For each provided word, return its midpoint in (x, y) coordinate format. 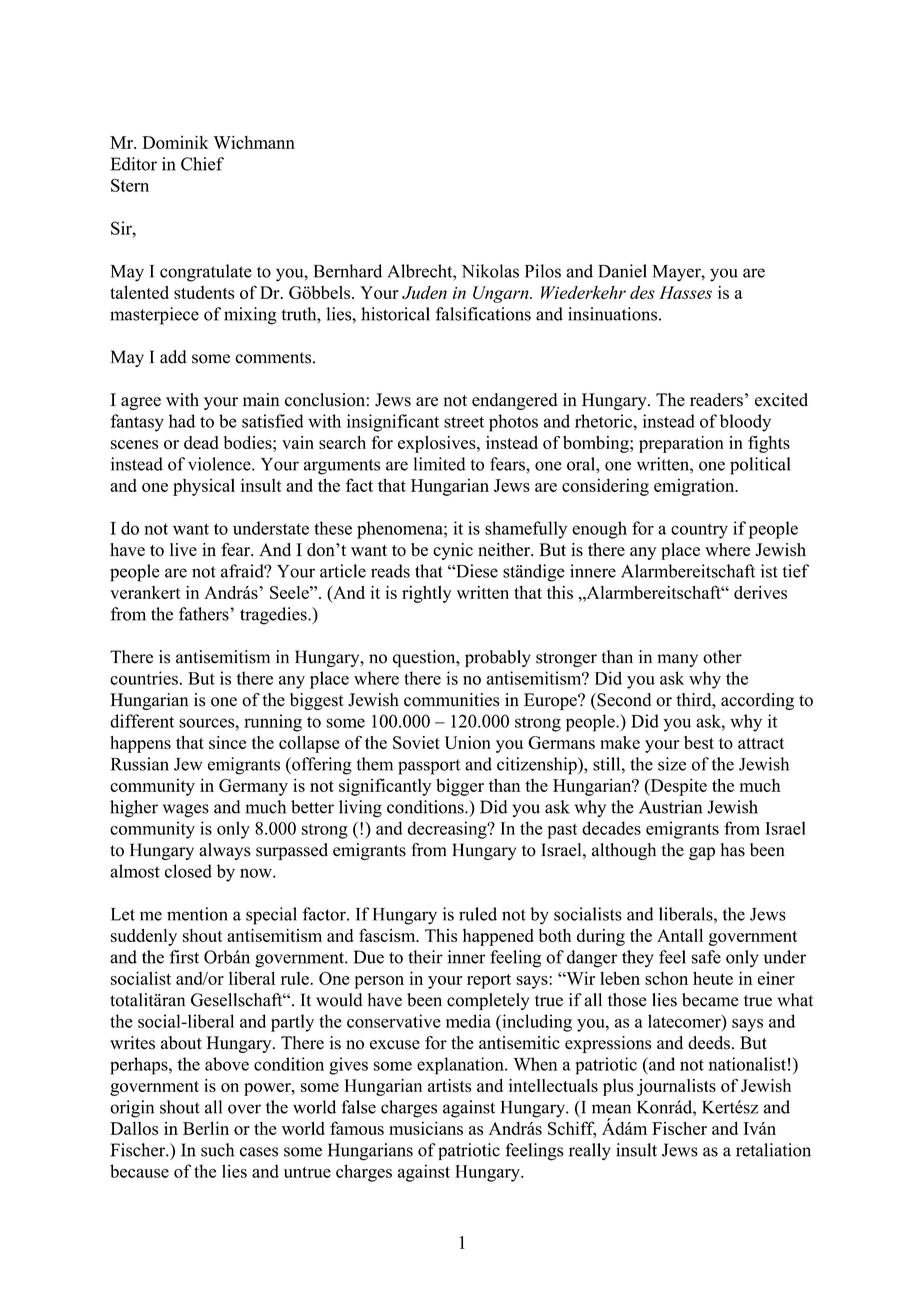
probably (498, 658)
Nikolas (490, 271)
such (217, 1150)
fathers (205, 614)
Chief (202, 164)
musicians (426, 1128)
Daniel (622, 271)
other (722, 657)
